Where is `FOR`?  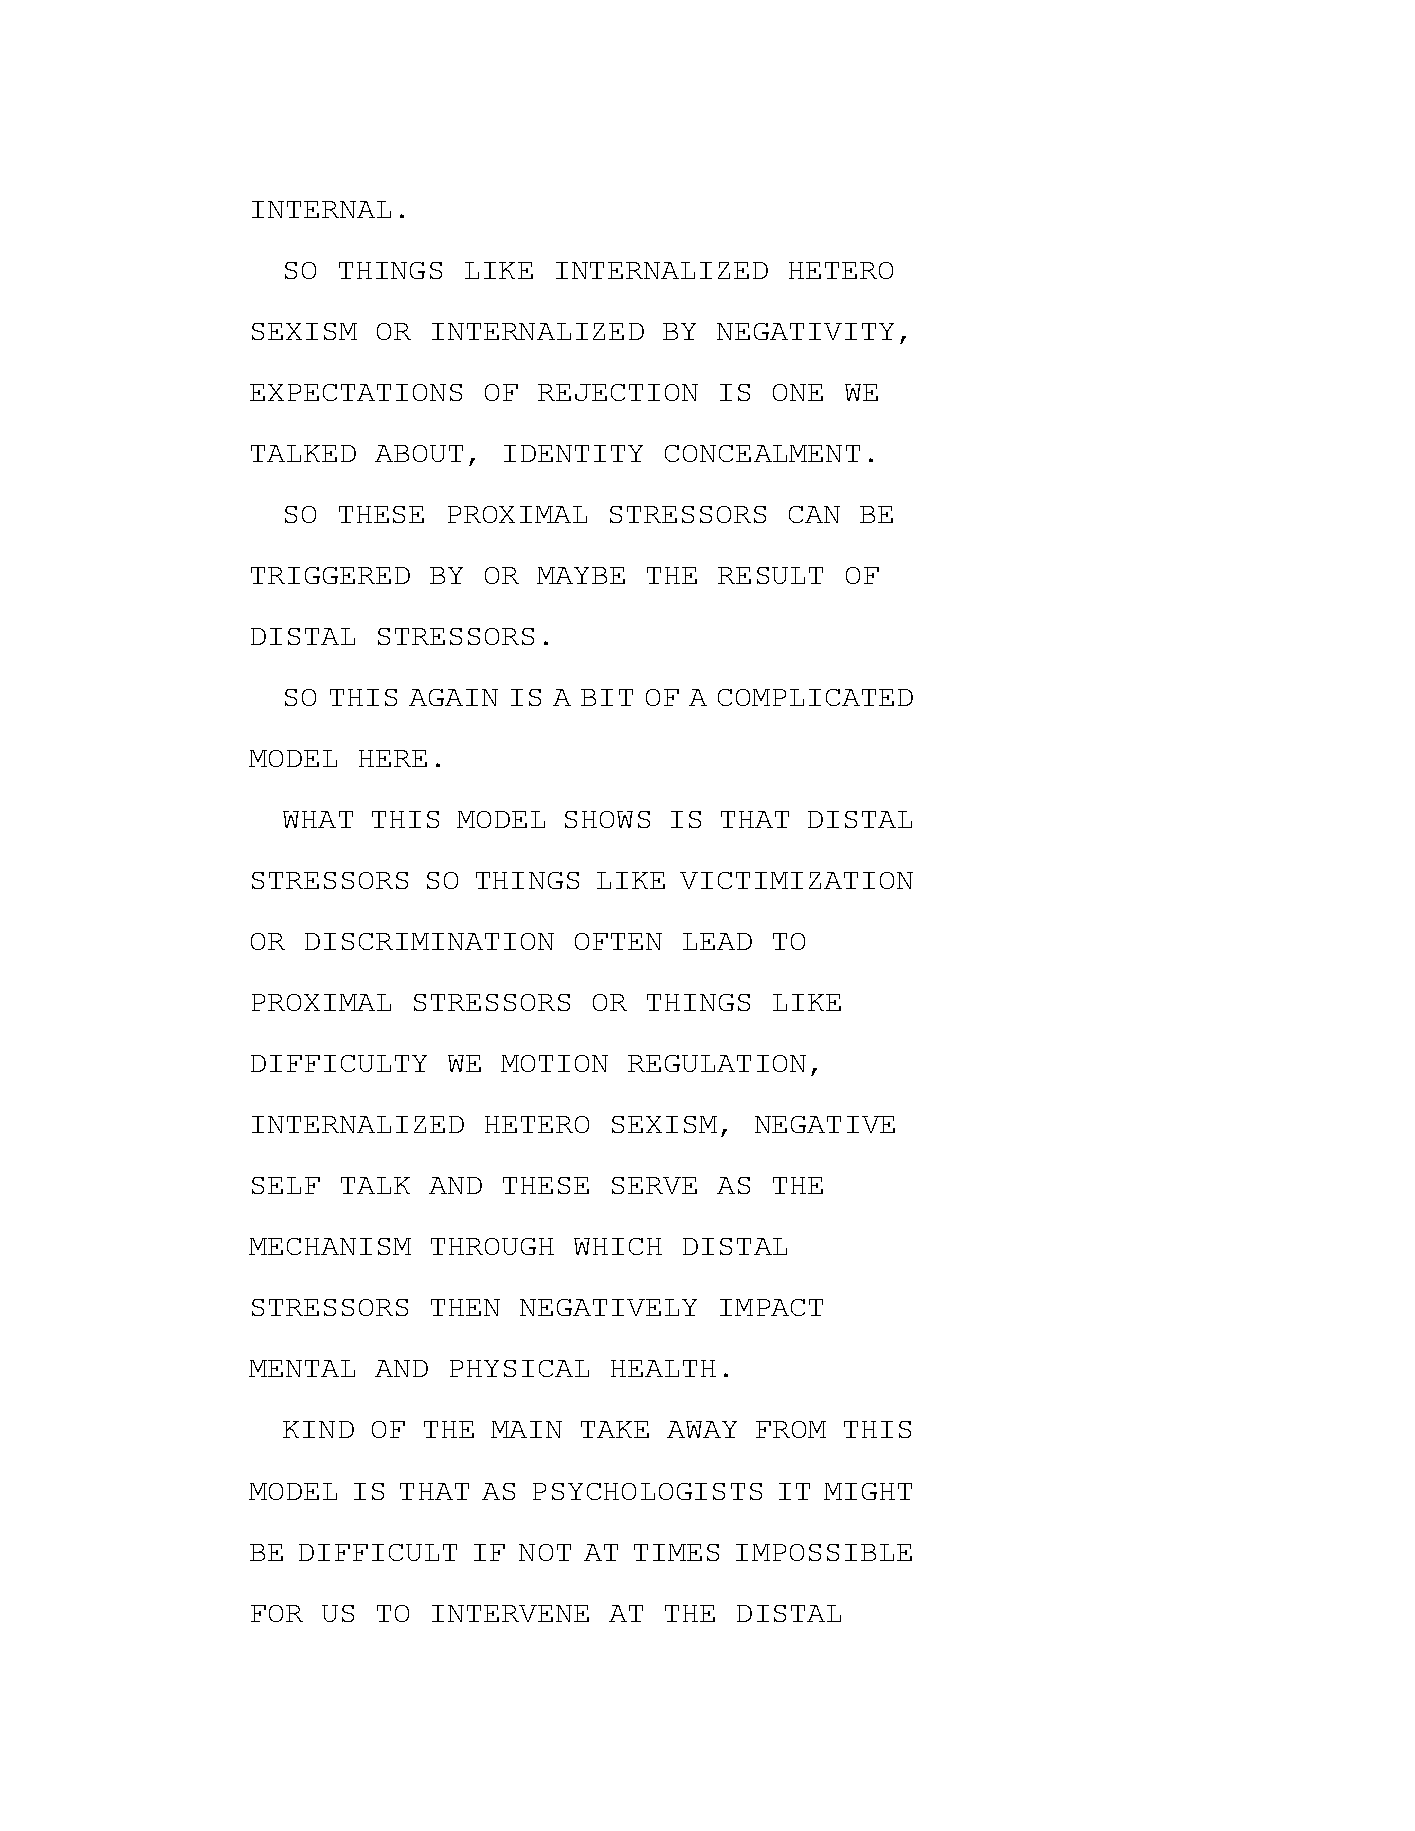 FOR is located at coordinates (277, 1613).
